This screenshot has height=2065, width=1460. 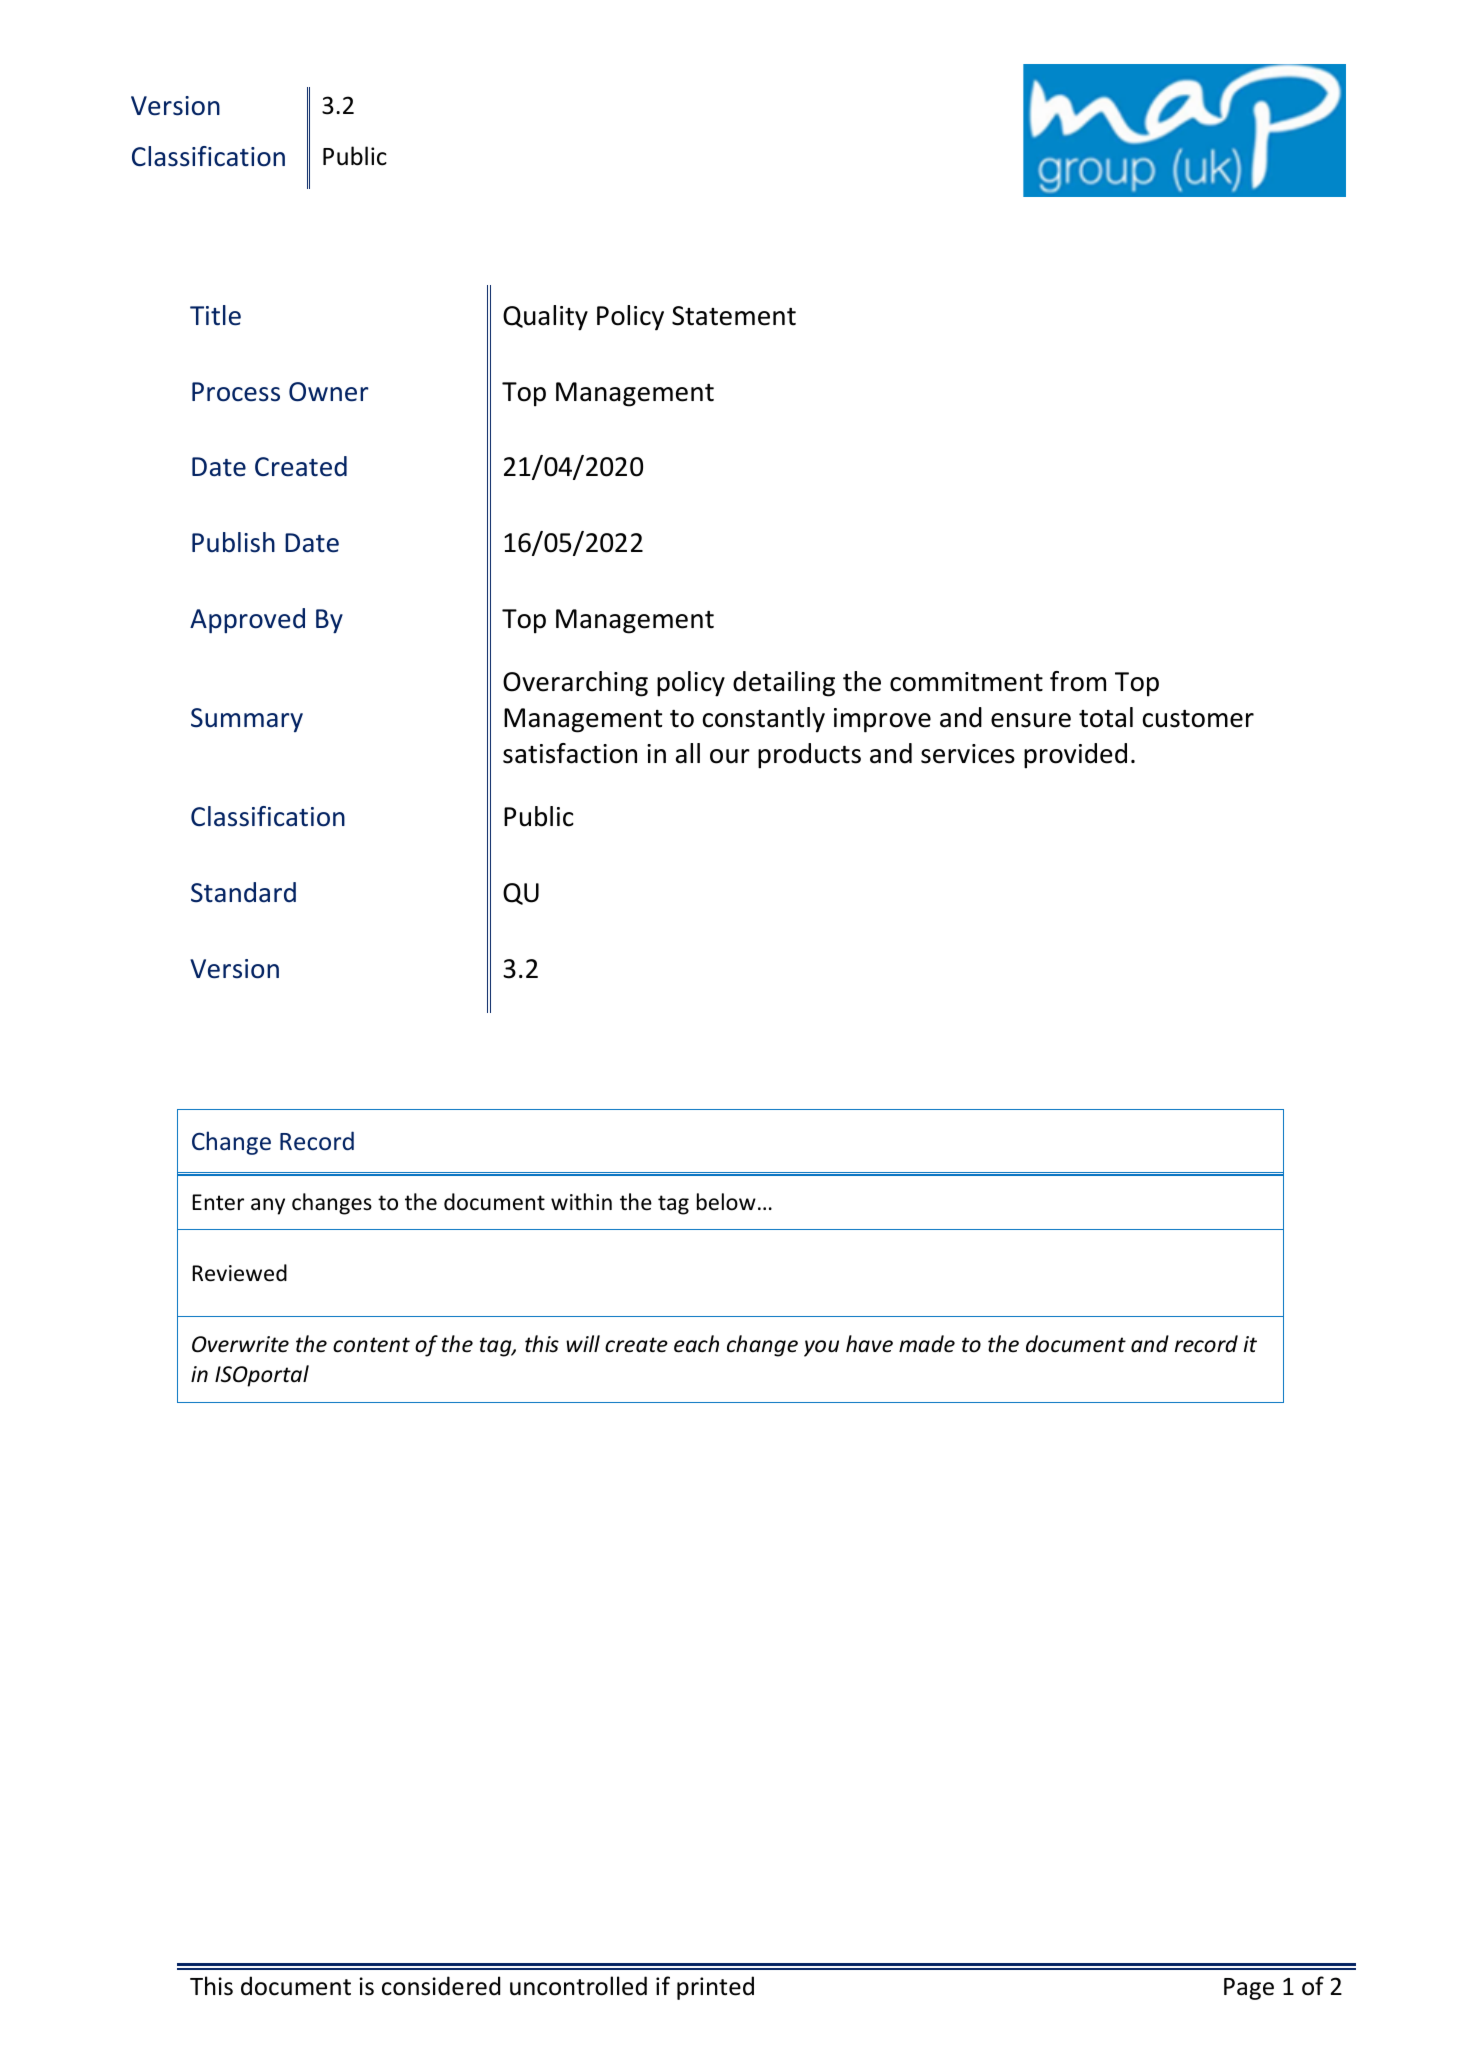 What do you see at coordinates (1078, 681) in the screenshot?
I see `from` at bounding box center [1078, 681].
